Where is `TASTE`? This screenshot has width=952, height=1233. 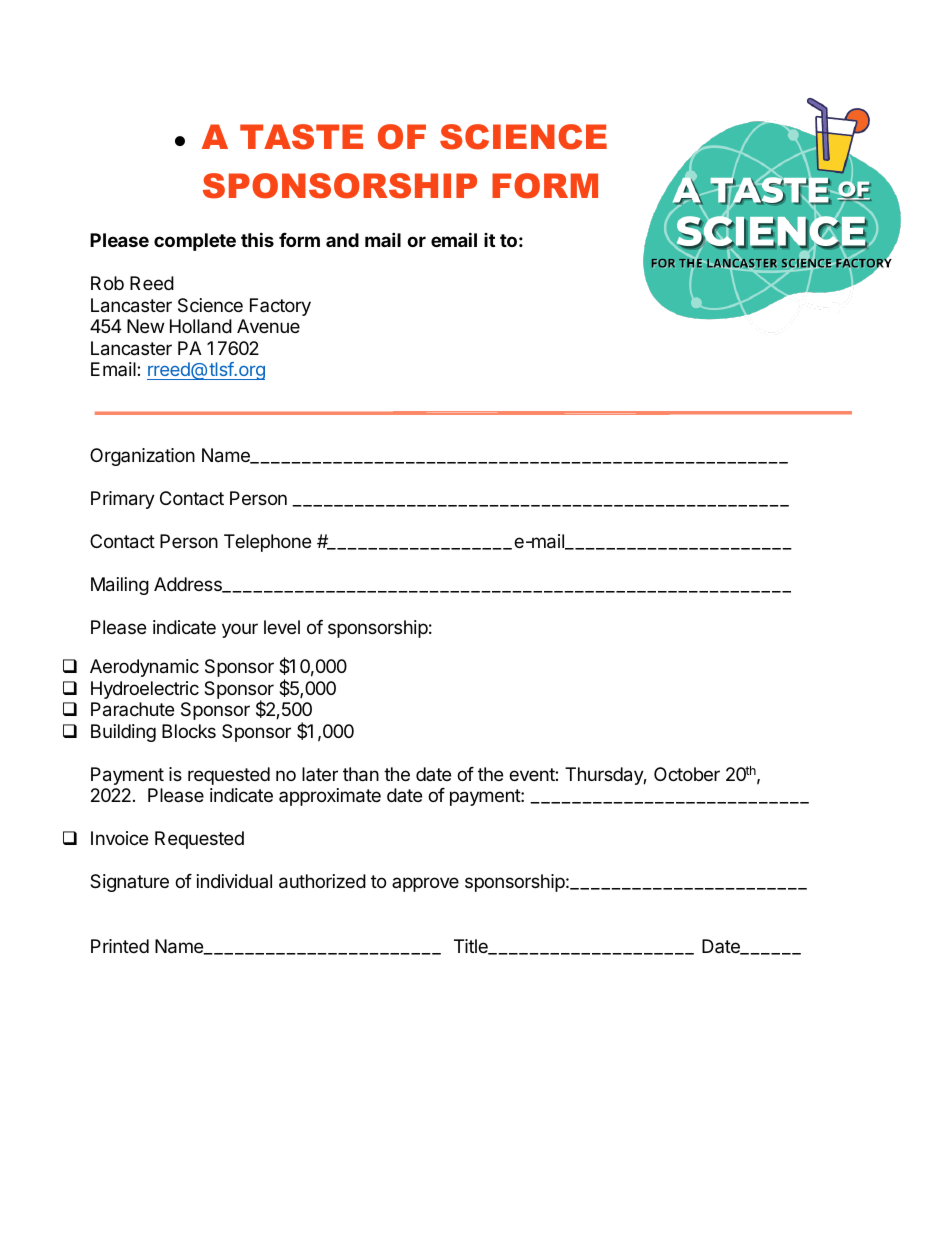
TASTE is located at coordinates (301, 137).
